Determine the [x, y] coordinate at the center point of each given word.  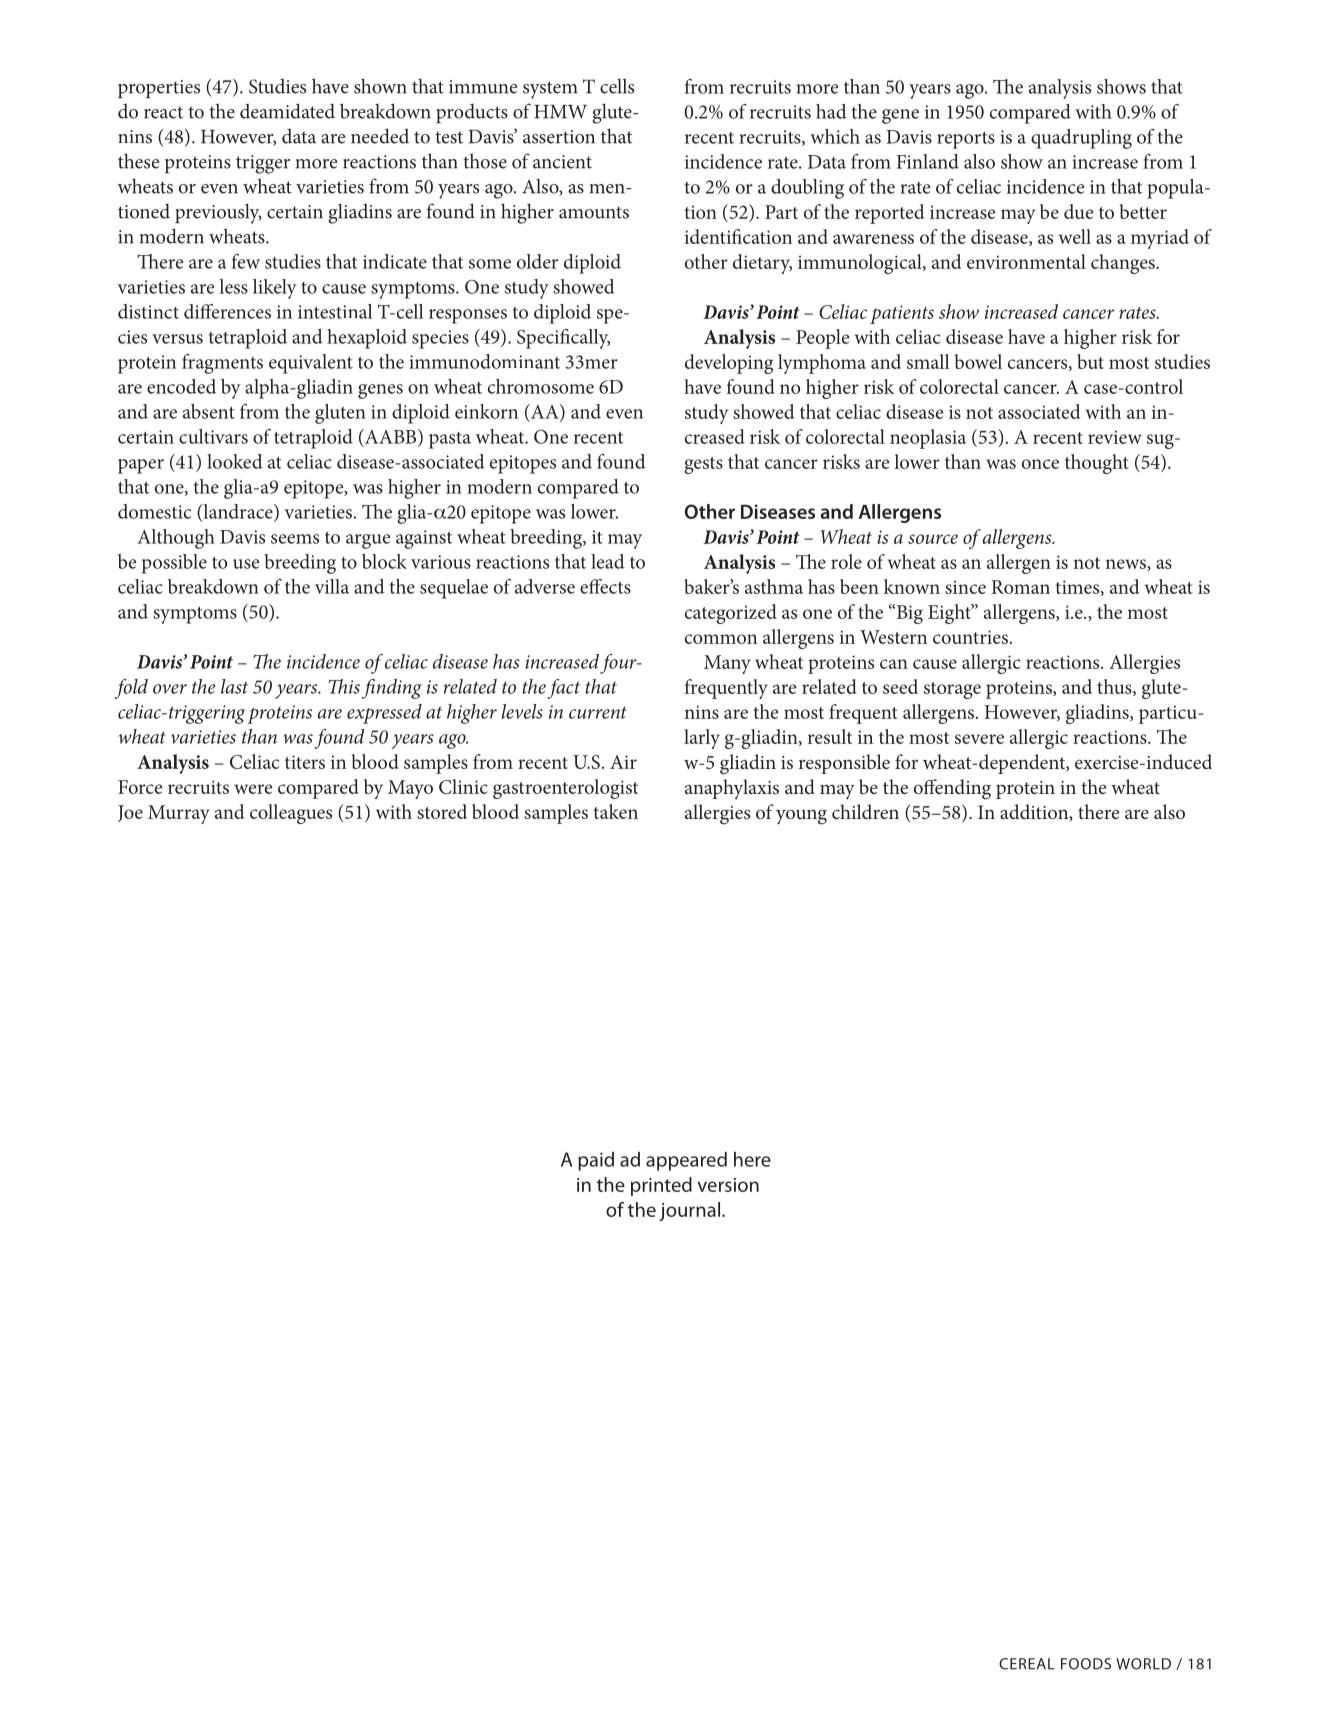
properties [159, 89]
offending [952, 789]
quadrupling [1081, 139]
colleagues [291, 814]
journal [689, 1211]
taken [615, 811]
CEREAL [1027, 1664]
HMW [560, 112]
